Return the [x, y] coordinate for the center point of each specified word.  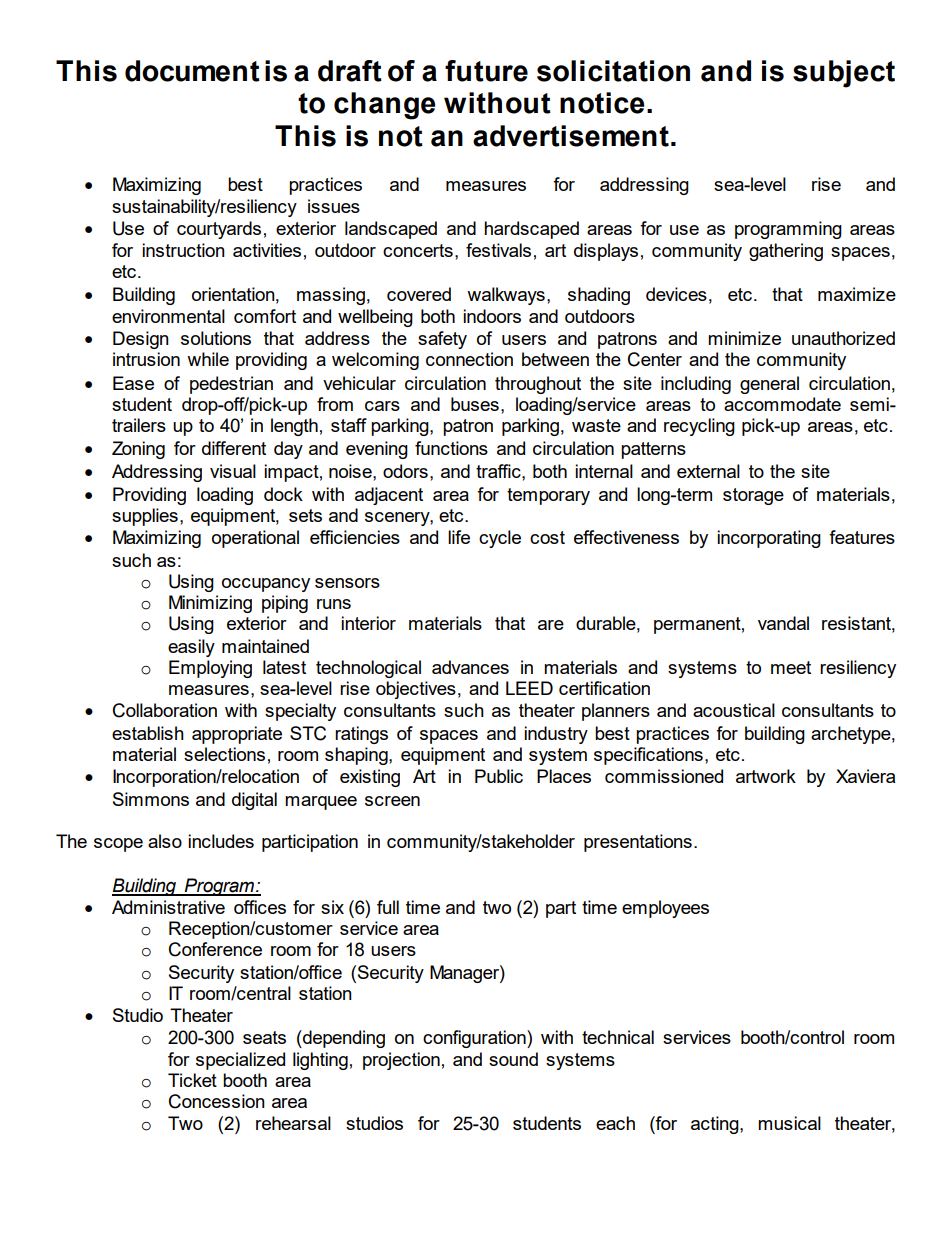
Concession [217, 1101]
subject [844, 74]
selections [224, 754]
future [486, 71]
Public [499, 776]
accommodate [782, 404]
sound [513, 1059]
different [234, 448]
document [192, 71]
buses [475, 404]
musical [789, 1123]
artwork [766, 776]
